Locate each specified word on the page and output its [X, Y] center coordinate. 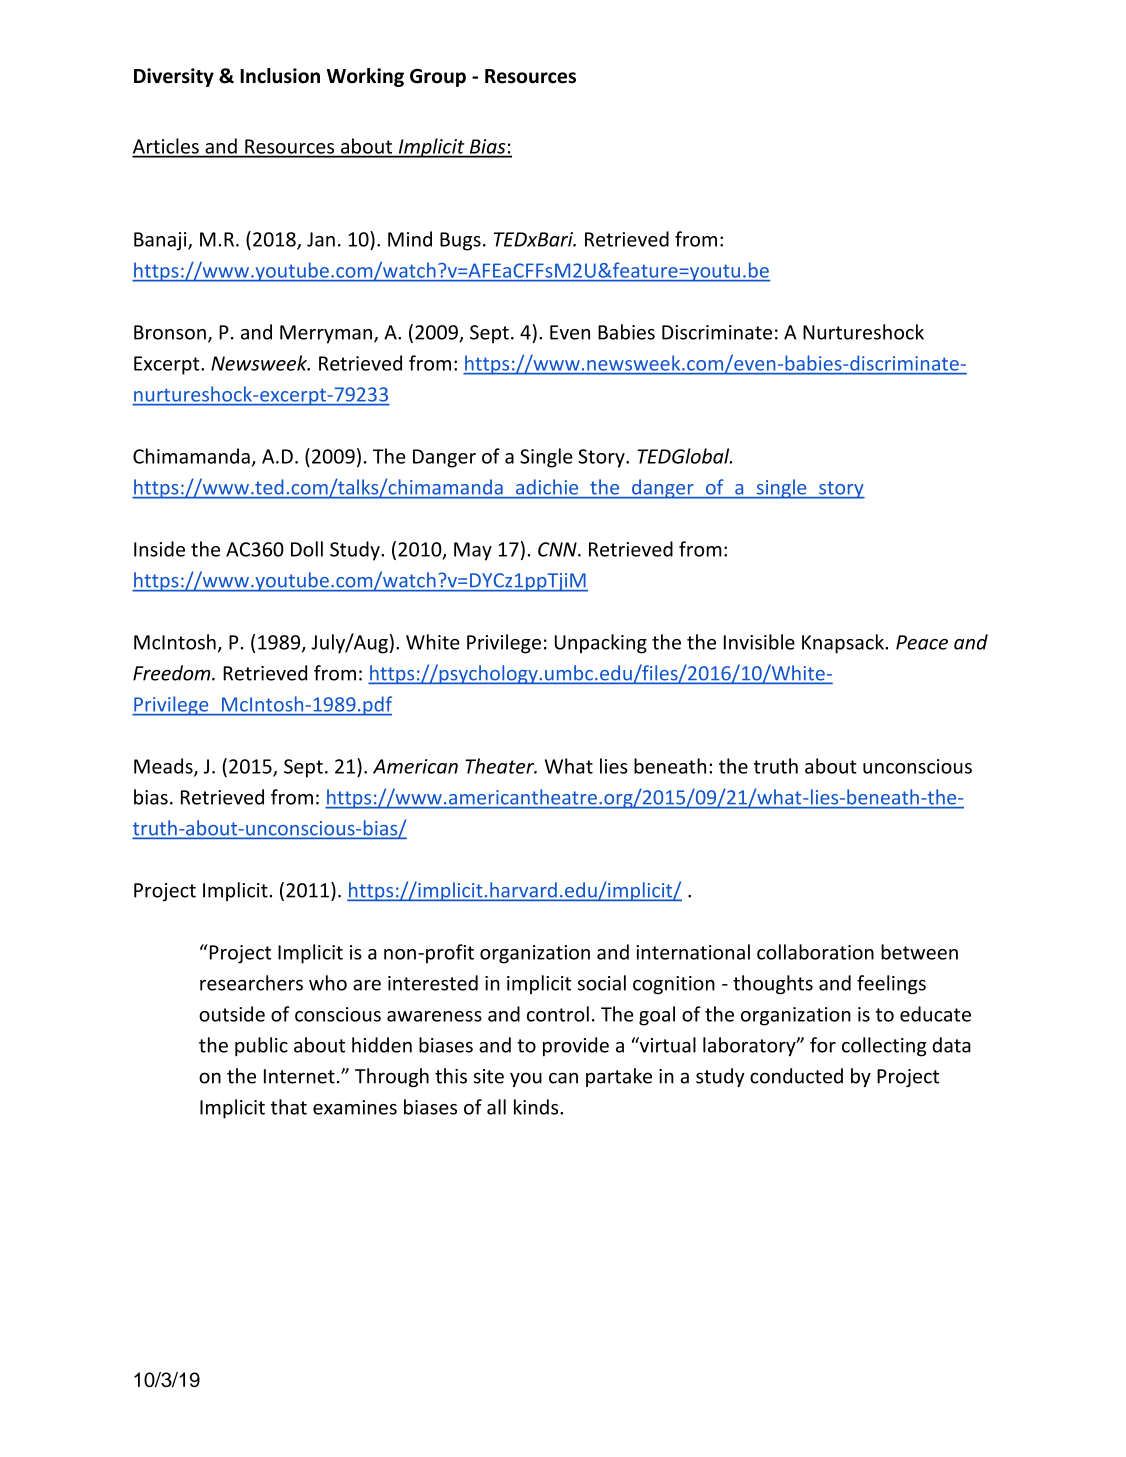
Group [438, 78]
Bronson [170, 332]
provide [576, 1047]
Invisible [759, 642]
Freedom [173, 673]
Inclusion [280, 76]
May [473, 551]
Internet [299, 1076]
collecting [884, 1047]
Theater [500, 766]
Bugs [460, 241]
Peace [922, 642]
